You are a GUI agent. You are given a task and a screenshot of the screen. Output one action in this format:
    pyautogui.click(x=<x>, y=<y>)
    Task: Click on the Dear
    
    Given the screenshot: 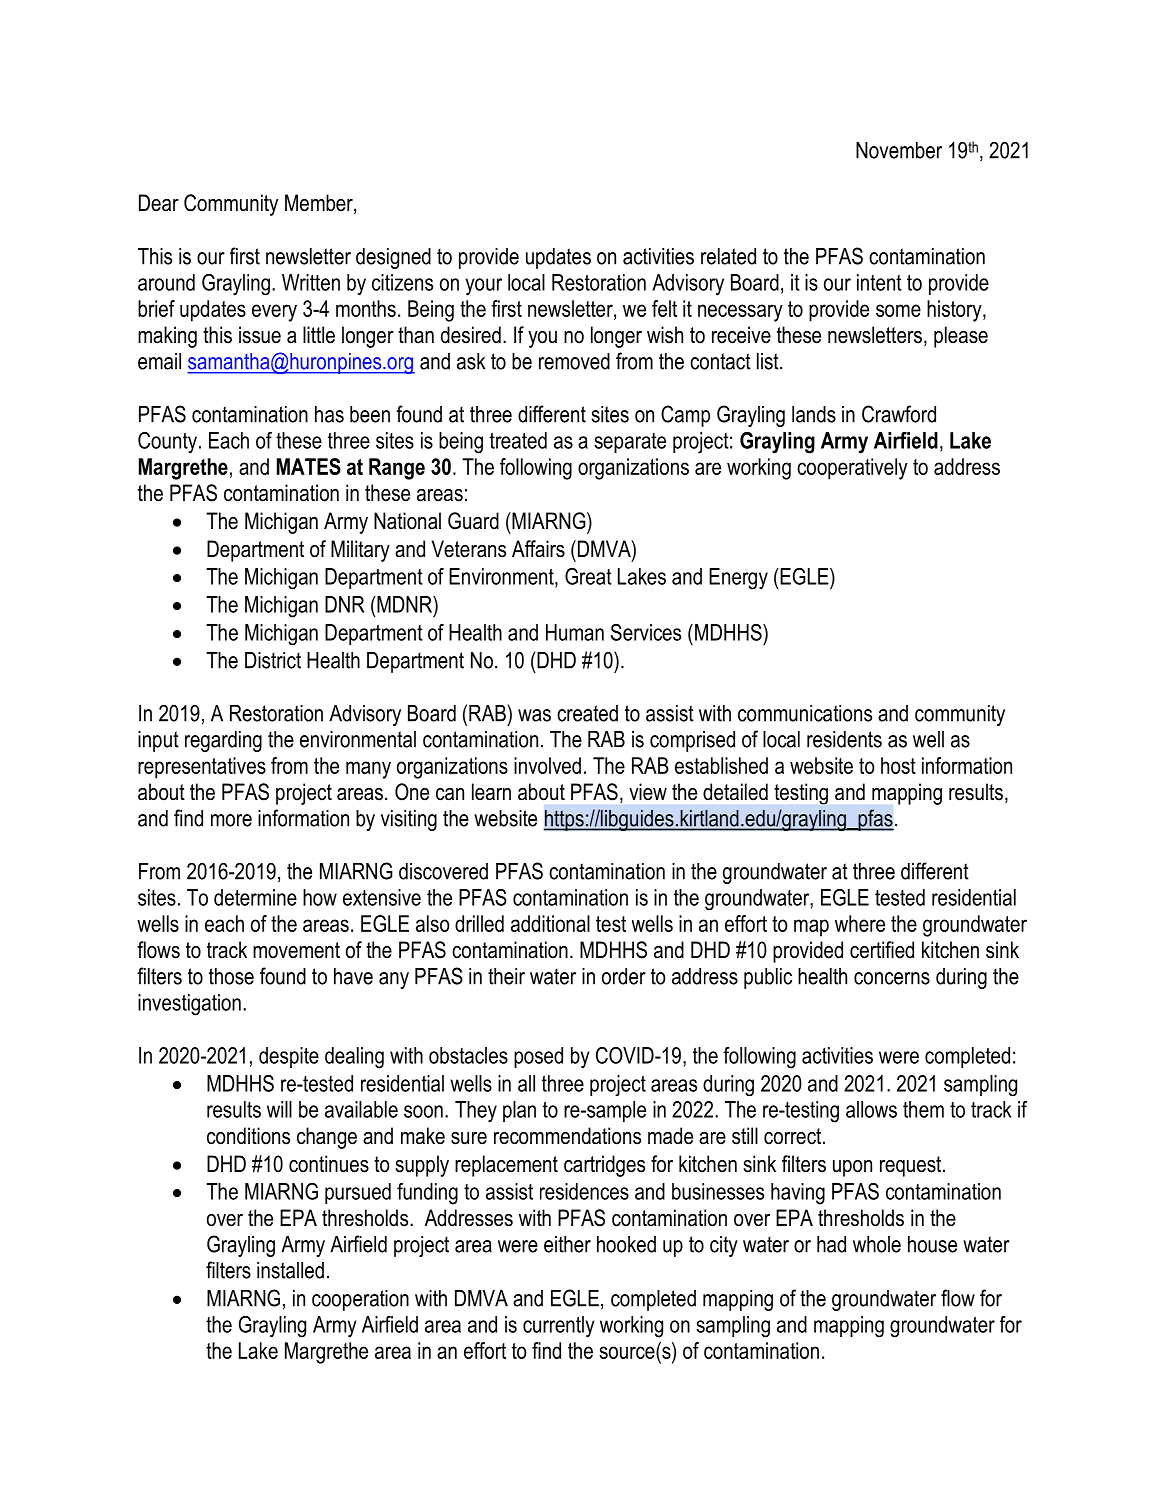 What is the action you would take?
    pyautogui.click(x=159, y=203)
